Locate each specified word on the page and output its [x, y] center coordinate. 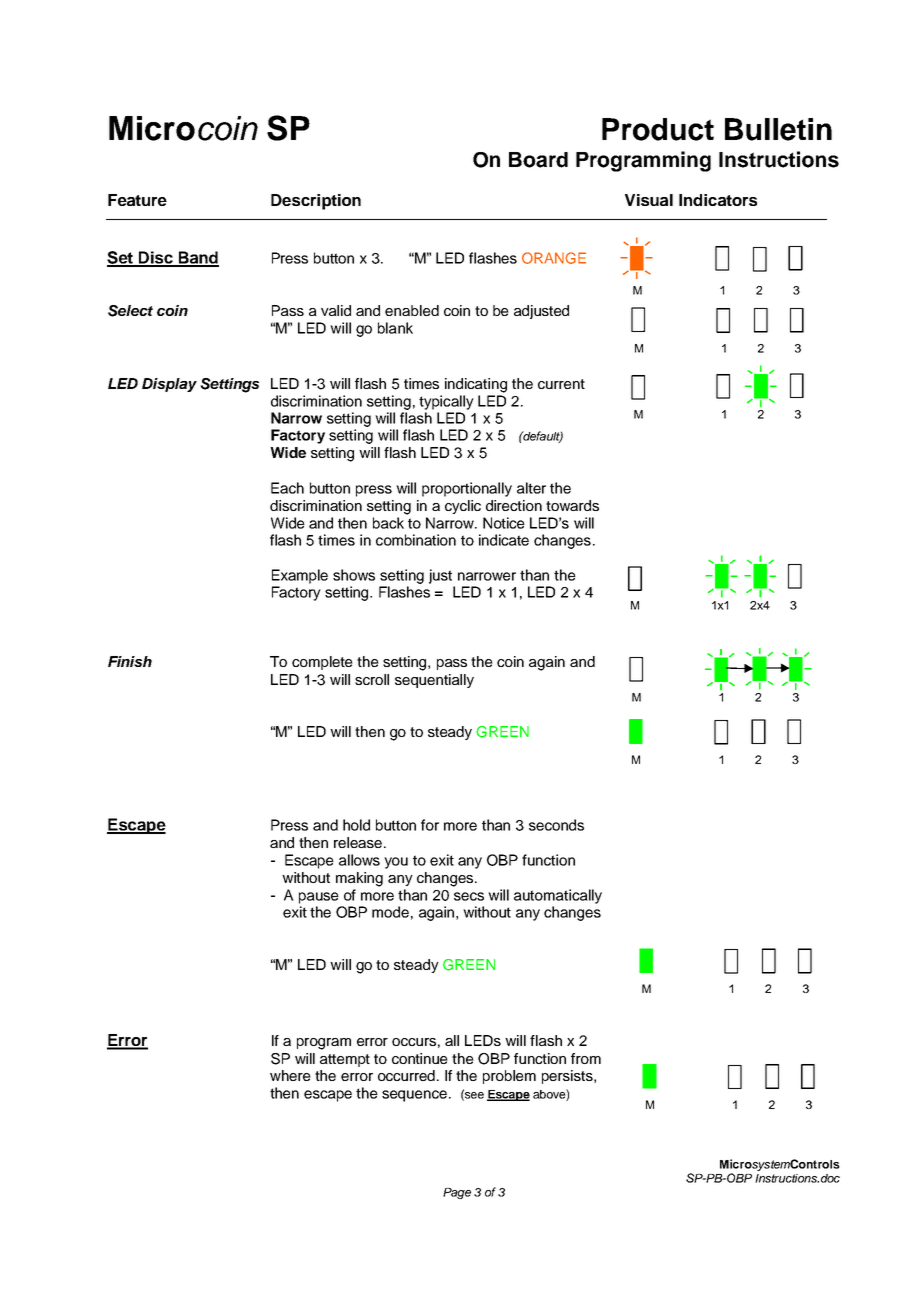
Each [287, 488]
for [430, 825]
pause [319, 898]
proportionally [467, 489]
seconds [556, 825]
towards [572, 505]
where [290, 1075]
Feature [137, 200]
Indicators [718, 200]
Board [538, 160]
